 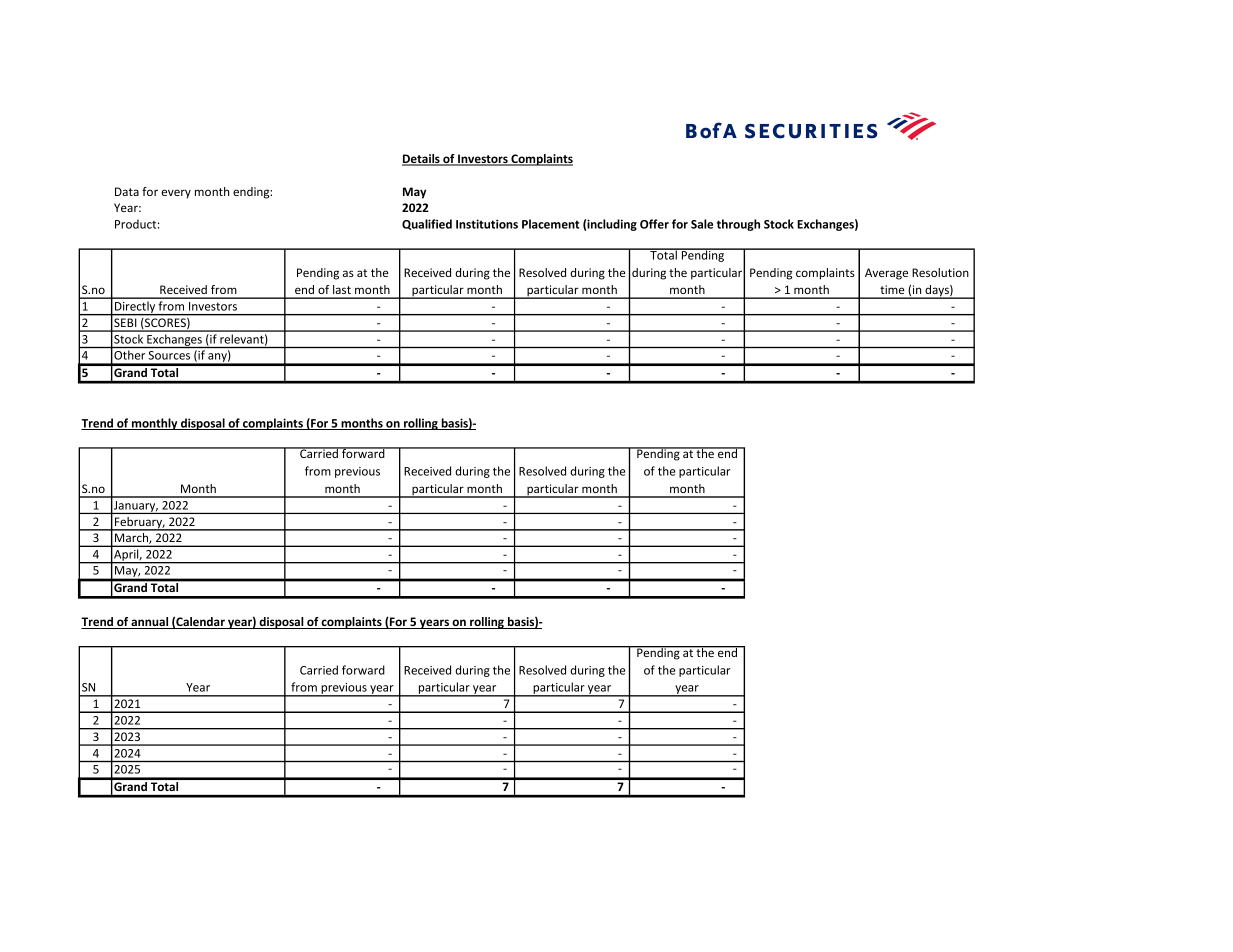 I want to click on Data, so click(x=127, y=191).
